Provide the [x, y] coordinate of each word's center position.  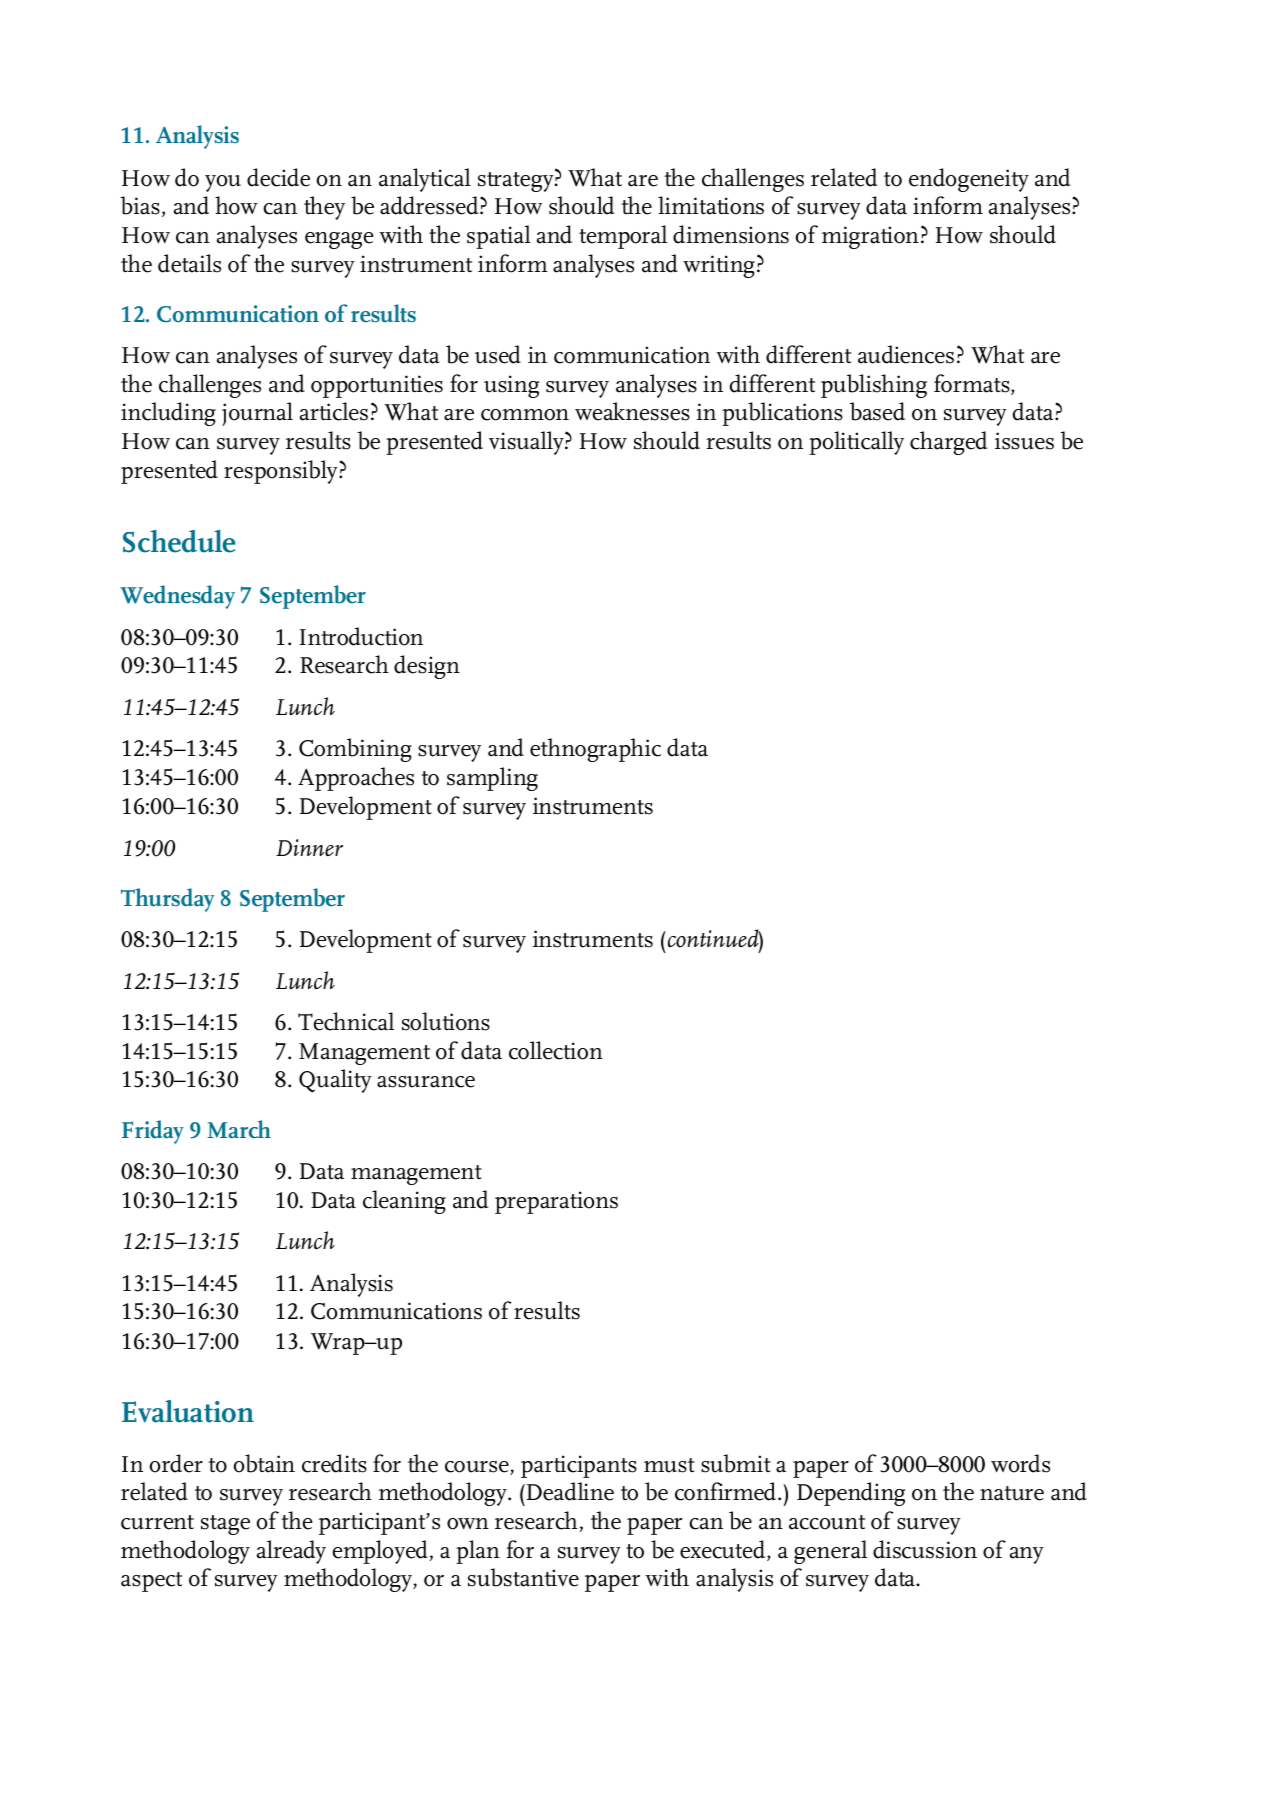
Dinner [309, 847]
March [239, 1129]
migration [870, 237]
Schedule [179, 541]
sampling [492, 779]
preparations [556, 1202]
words [1020, 1463]
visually [527, 443]
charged [948, 443]
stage [225, 1525]
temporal [623, 237]
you [223, 183]
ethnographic [595, 750]
